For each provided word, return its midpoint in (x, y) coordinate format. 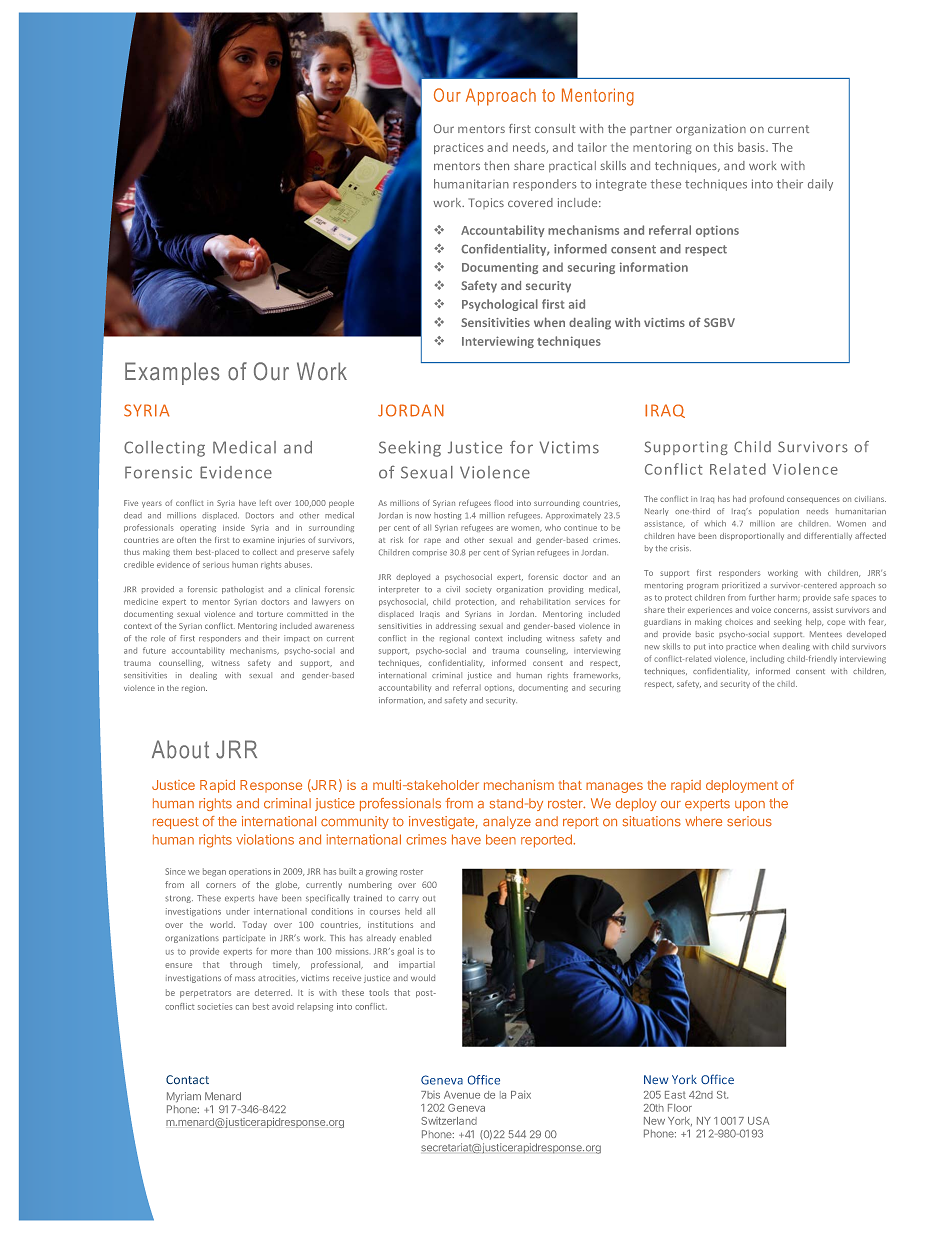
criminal (287, 803)
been (501, 839)
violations (265, 839)
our (671, 805)
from (459, 803)
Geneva (466, 1108)
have (466, 839)
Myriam (184, 1097)
